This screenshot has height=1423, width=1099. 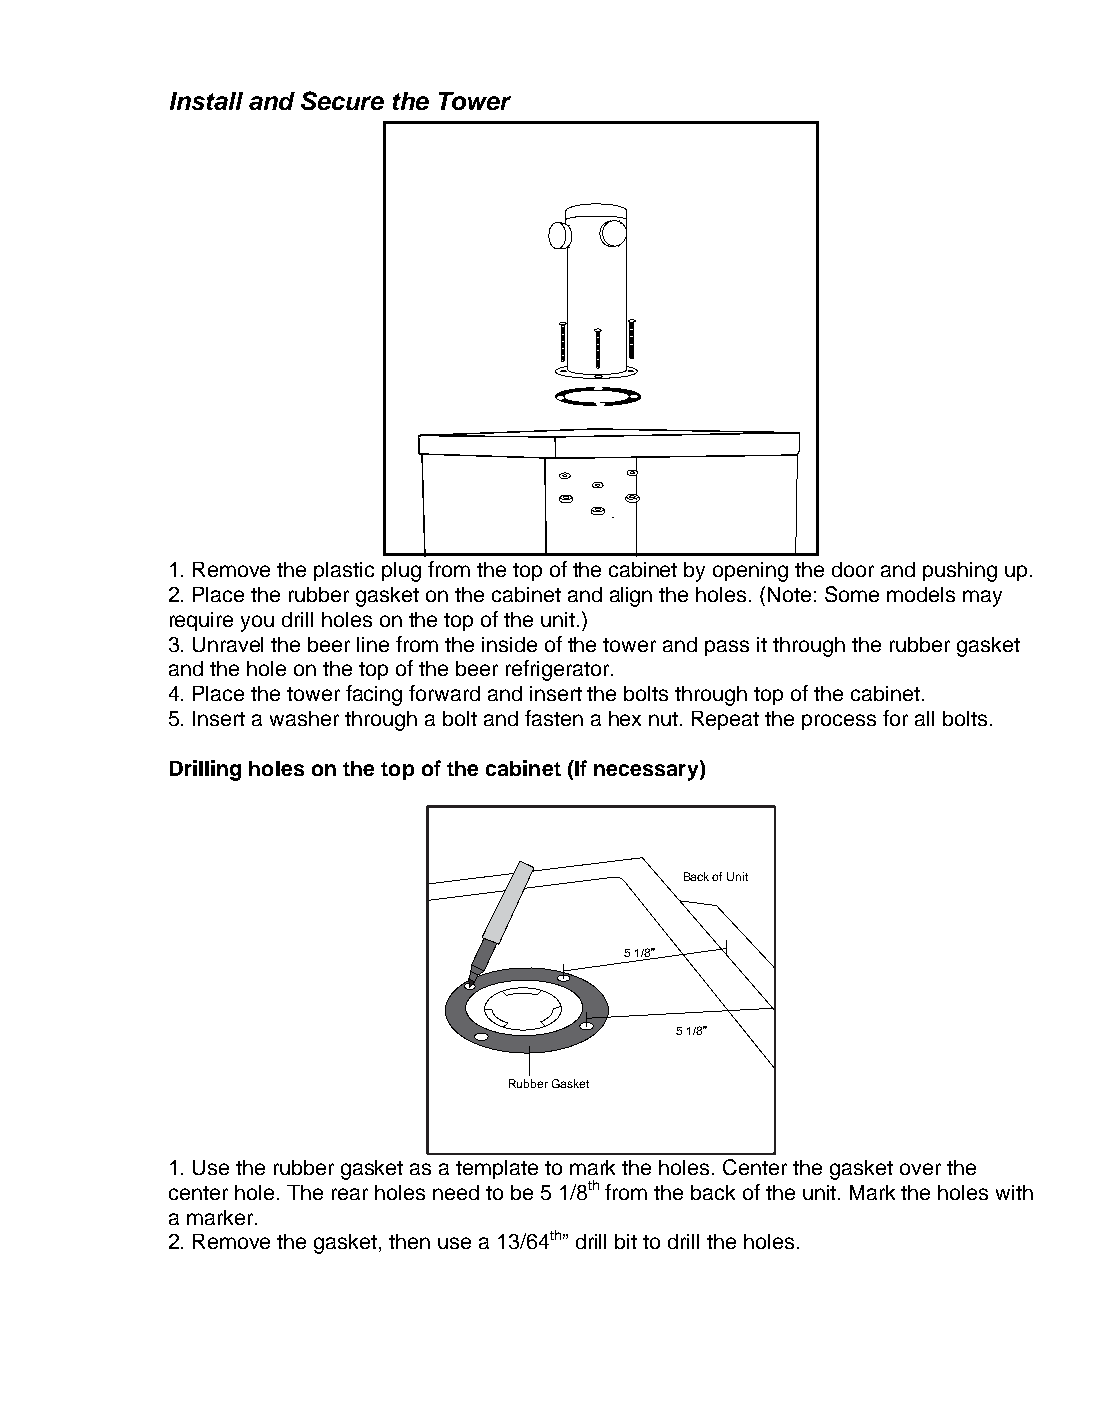 I want to click on process, so click(x=839, y=722).
